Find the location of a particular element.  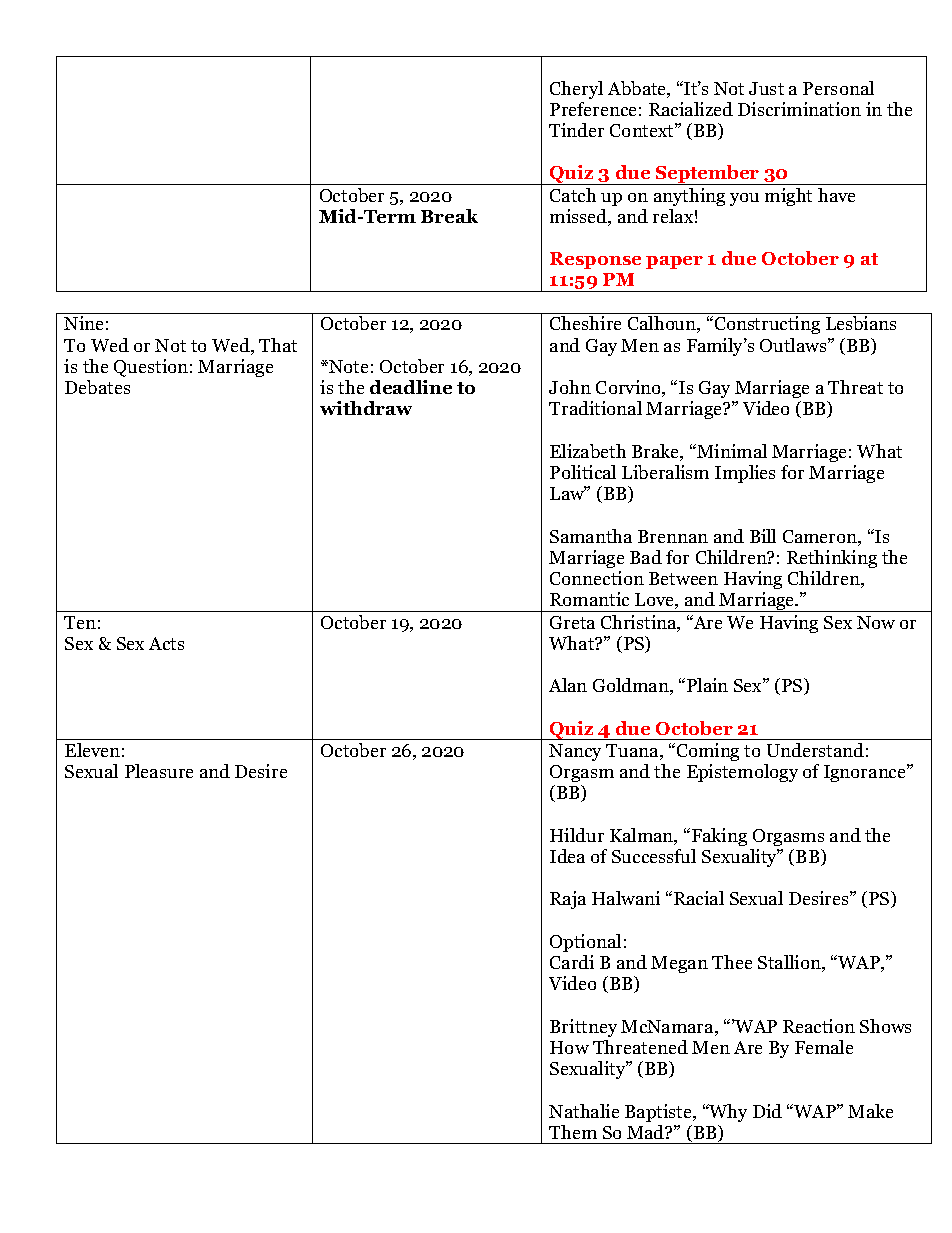

Them is located at coordinates (573, 1132).
